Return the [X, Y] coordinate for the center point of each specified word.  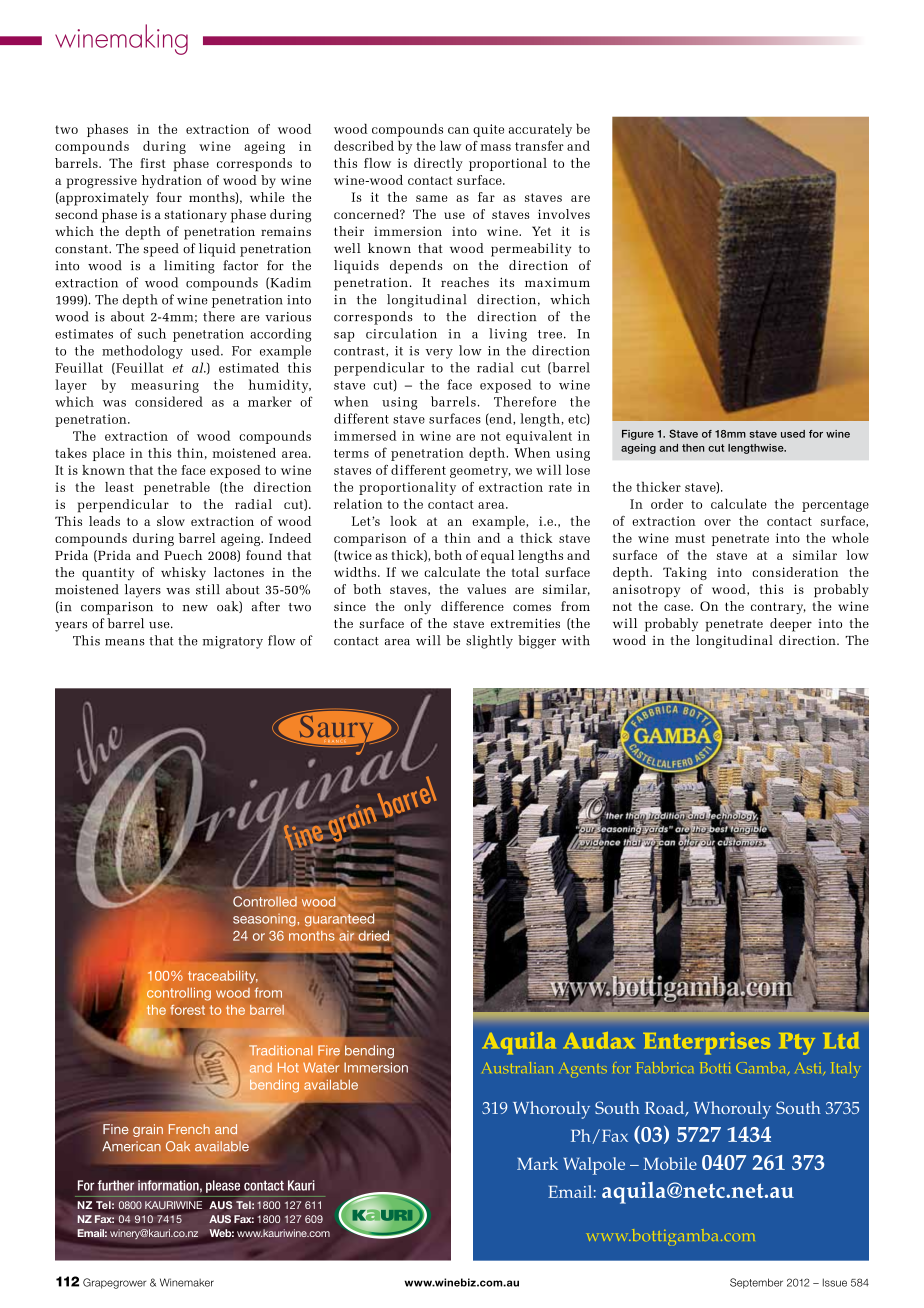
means [125, 642]
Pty [797, 1044]
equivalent [539, 437]
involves [564, 214]
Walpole [594, 1166]
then [693, 448]
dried [373, 935]
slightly [489, 642]
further [116, 1185]
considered [169, 401]
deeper [791, 625]
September [756, 1283]
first [153, 163]
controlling [179, 994]
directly [438, 164]
